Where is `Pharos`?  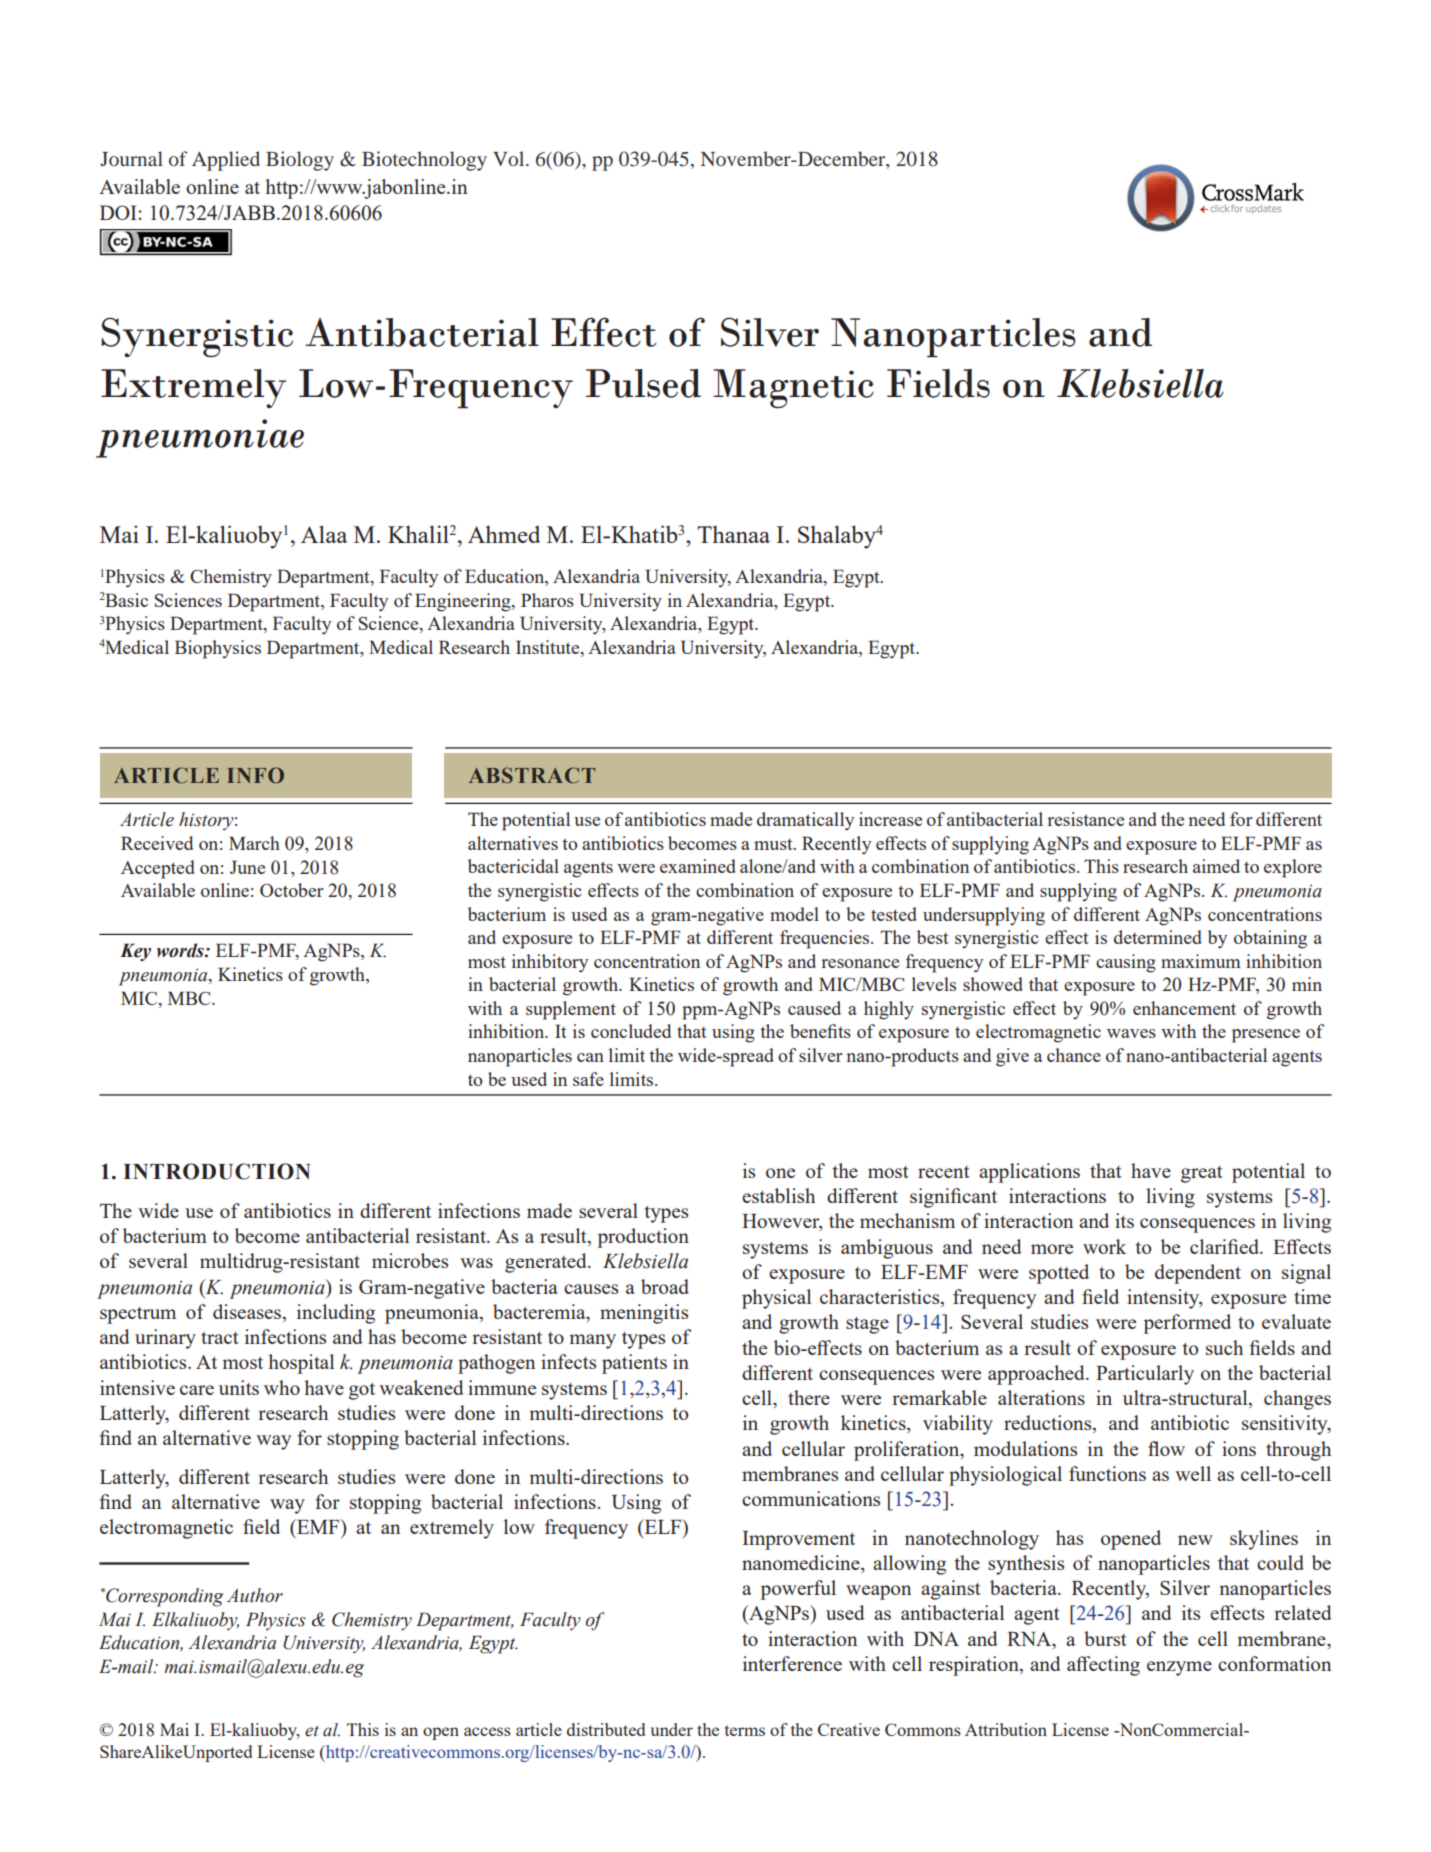 Pharos is located at coordinates (547, 600).
